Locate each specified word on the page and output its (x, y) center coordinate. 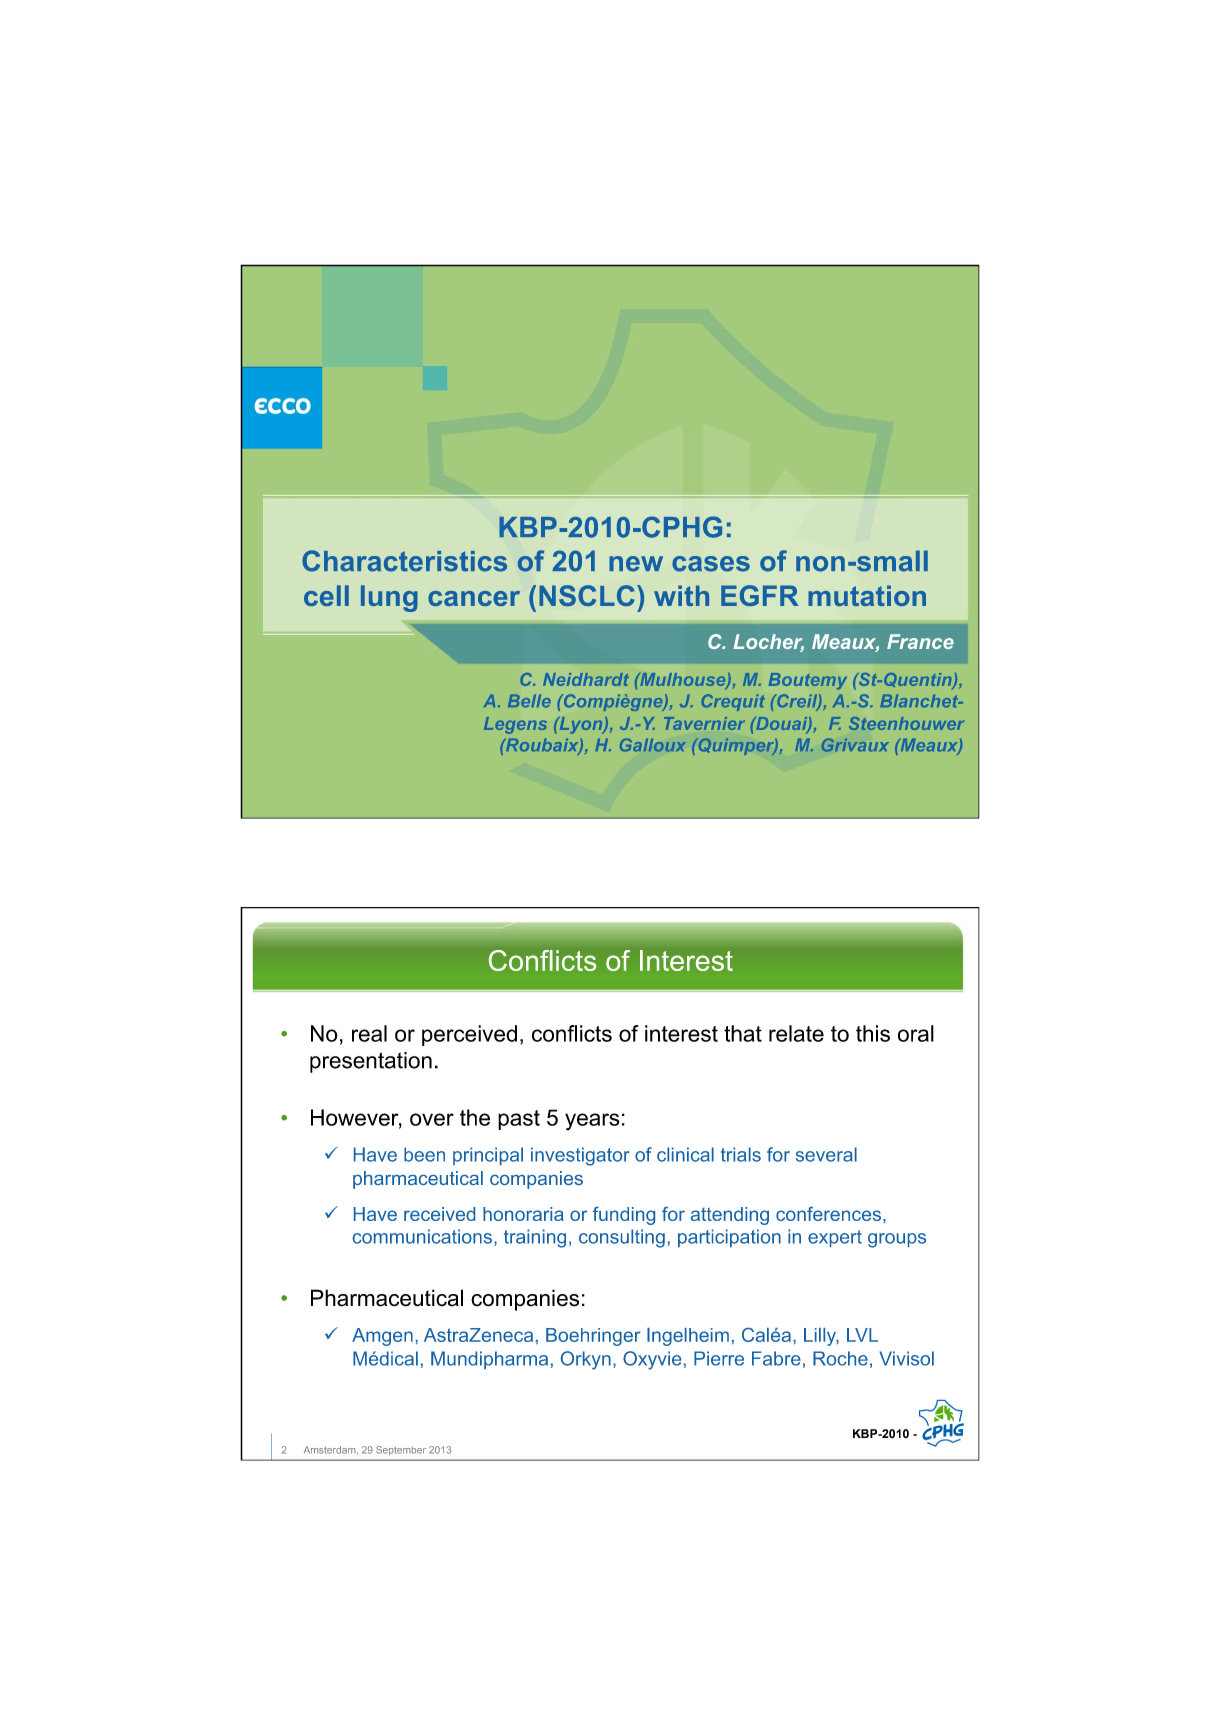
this (873, 1033)
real (369, 1033)
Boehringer (593, 1337)
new (636, 564)
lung (389, 598)
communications (422, 1236)
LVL (862, 1335)
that (743, 1033)
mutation (867, 595)
